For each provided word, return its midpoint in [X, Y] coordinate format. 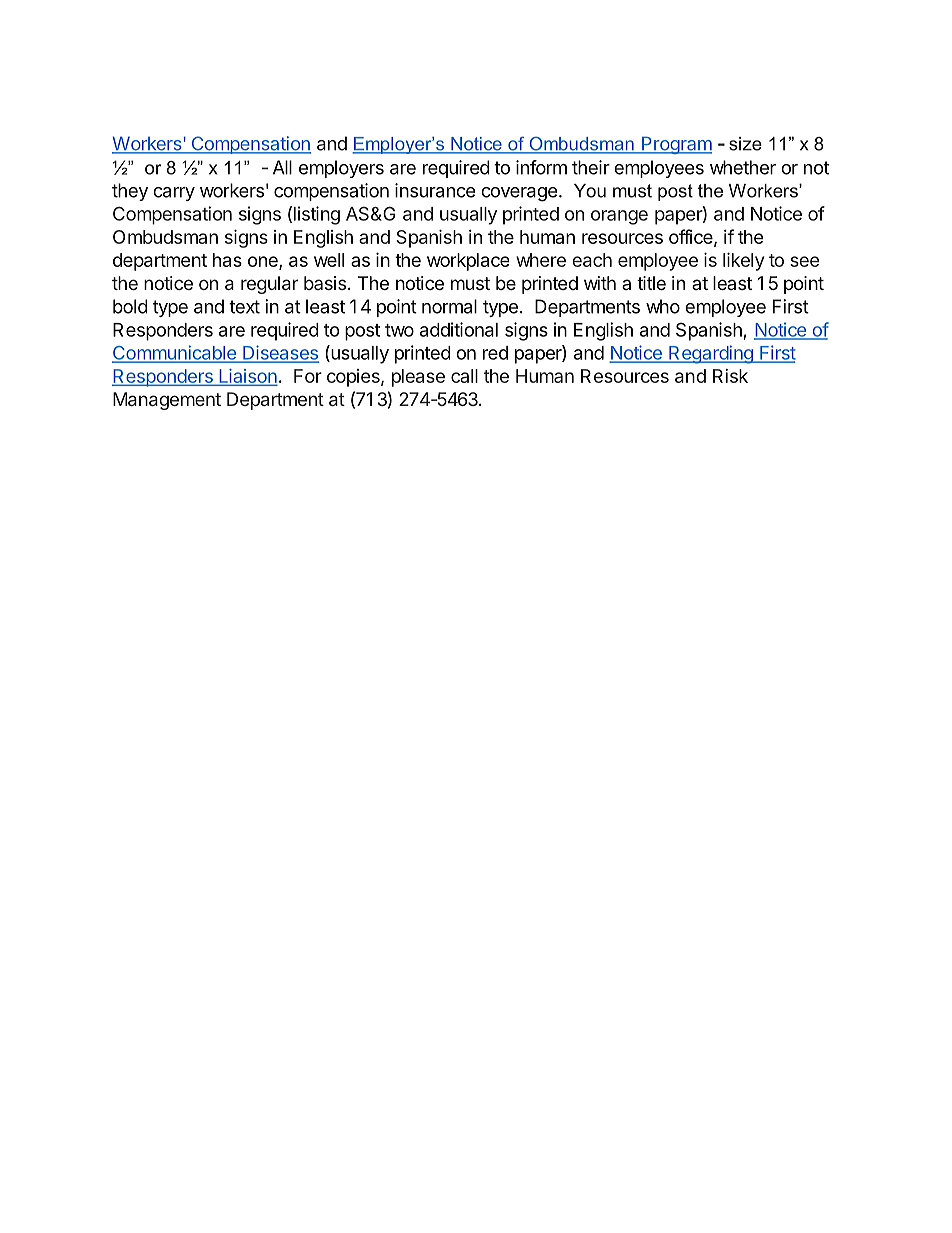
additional [459, 329]
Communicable [175, 353]
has [227, 260]
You [590, 191]
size [745, 144]
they [130, 192]
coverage [519, 194]
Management [167, 401]
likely [743, 262]
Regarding [711, 354]
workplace [468, 262]
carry [174, 194]
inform [541, 167]
